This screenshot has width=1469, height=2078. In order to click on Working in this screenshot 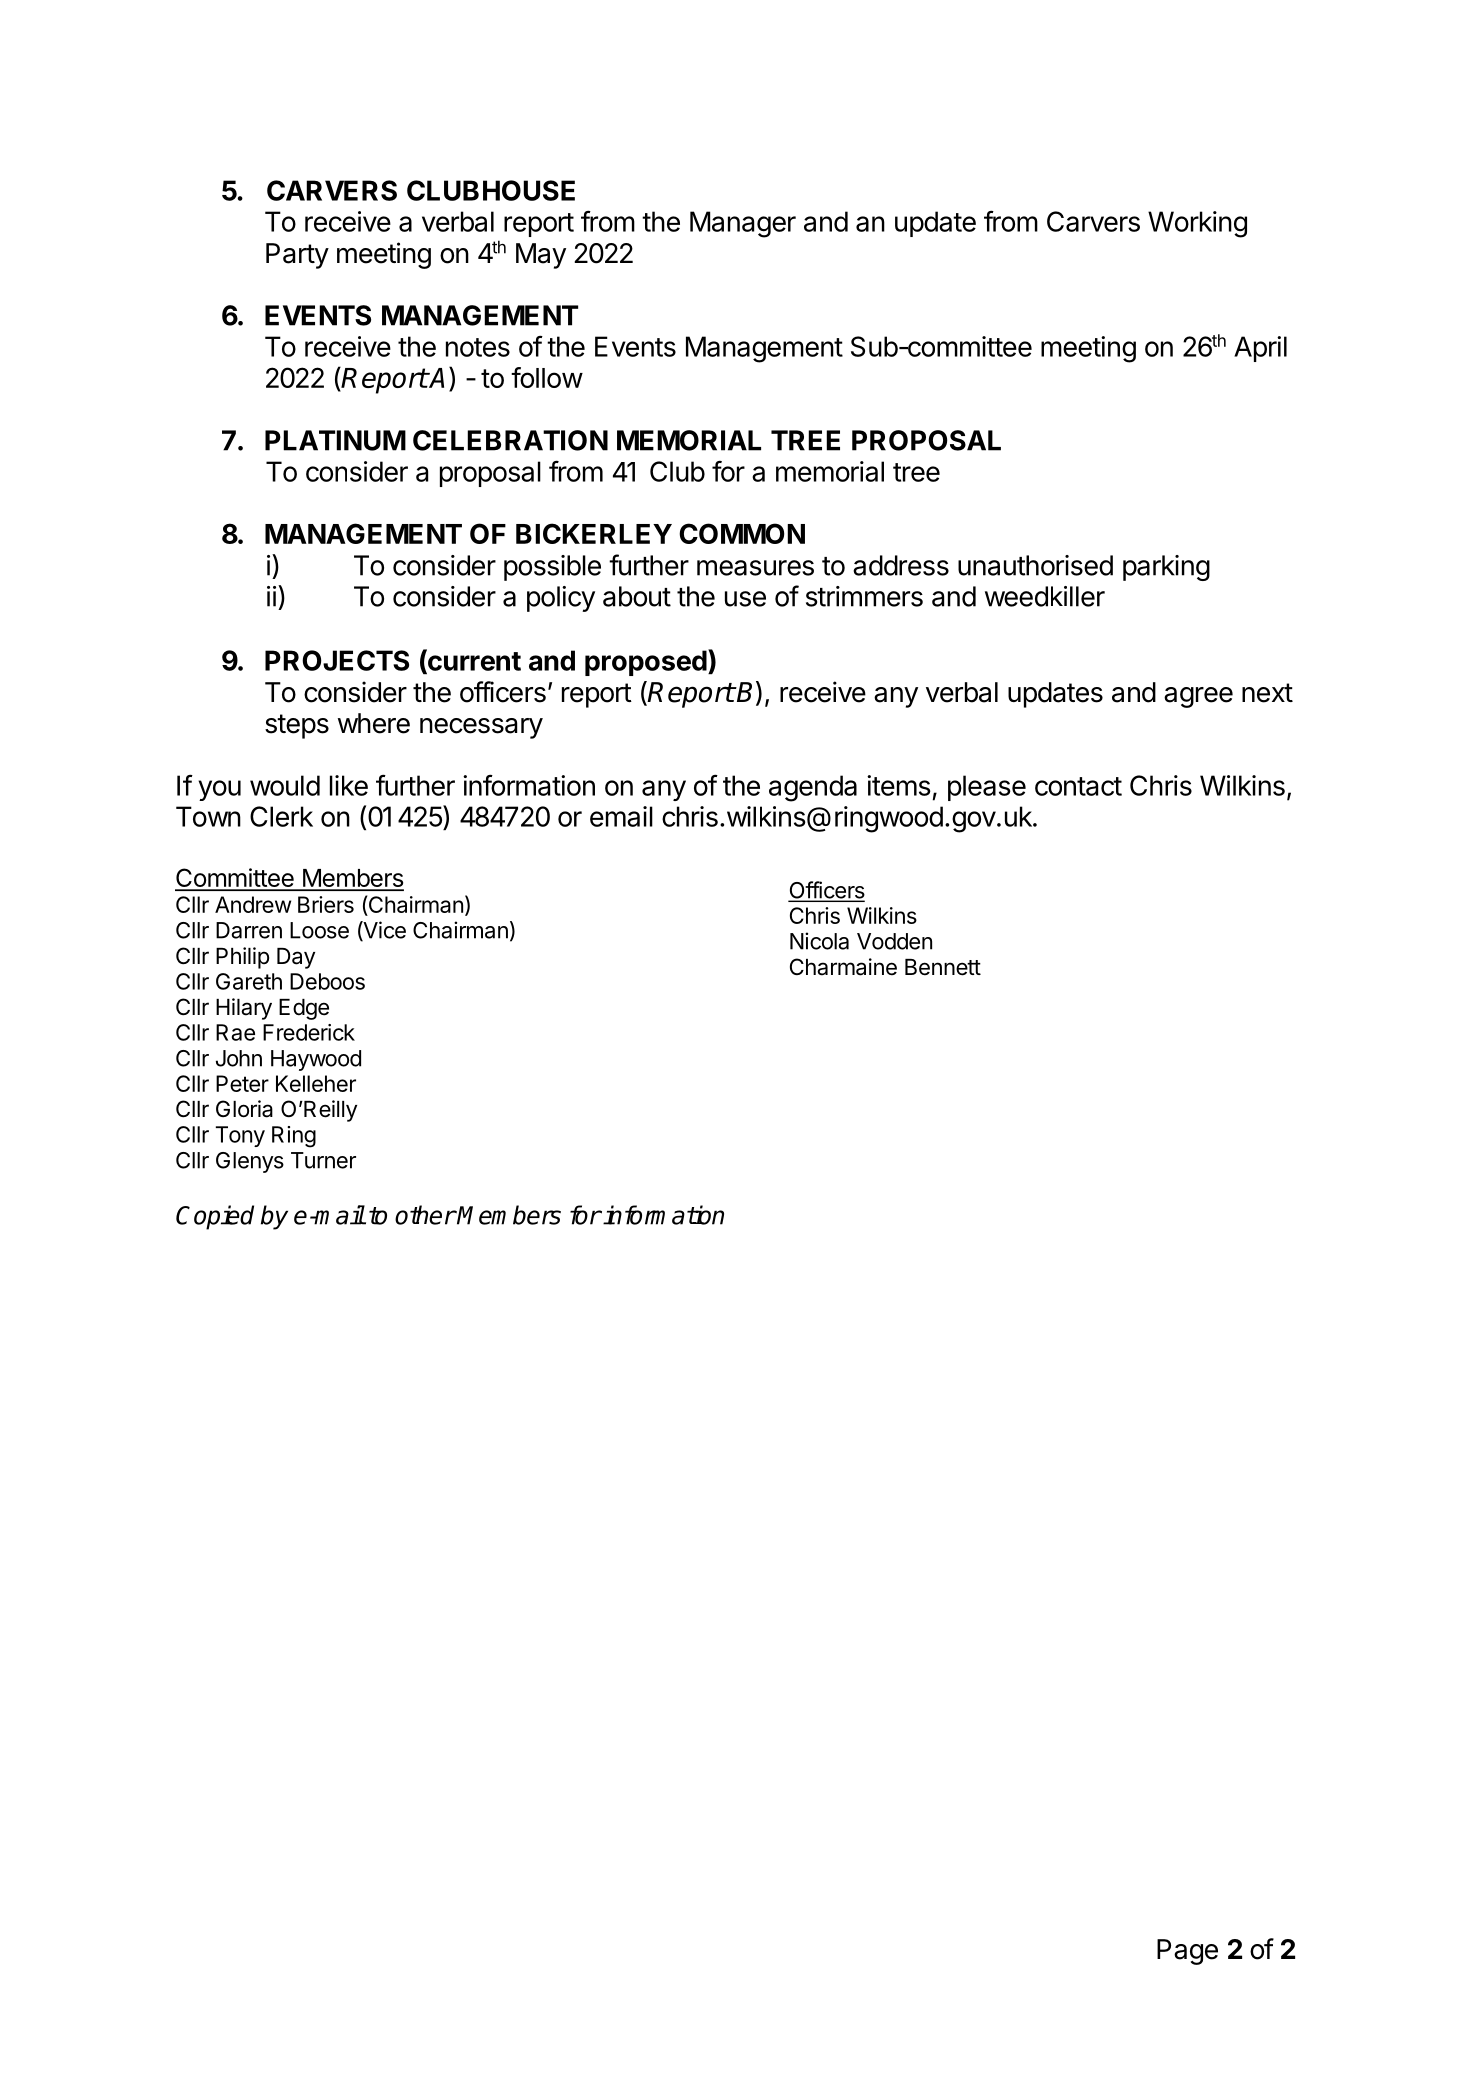, I will do `click(1197, 224)`.
